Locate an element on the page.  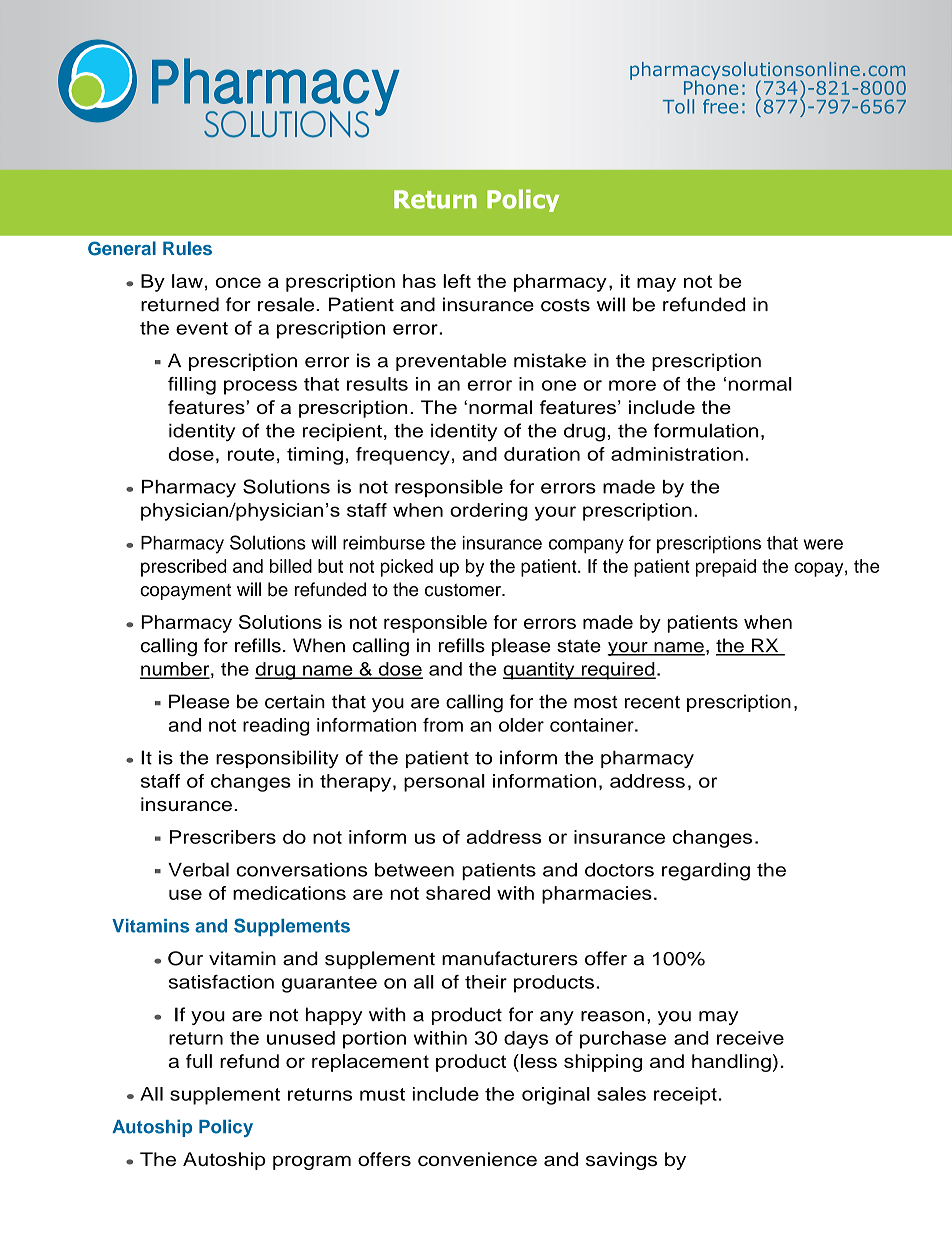
prescribed is located at coordinates (184, 568).
